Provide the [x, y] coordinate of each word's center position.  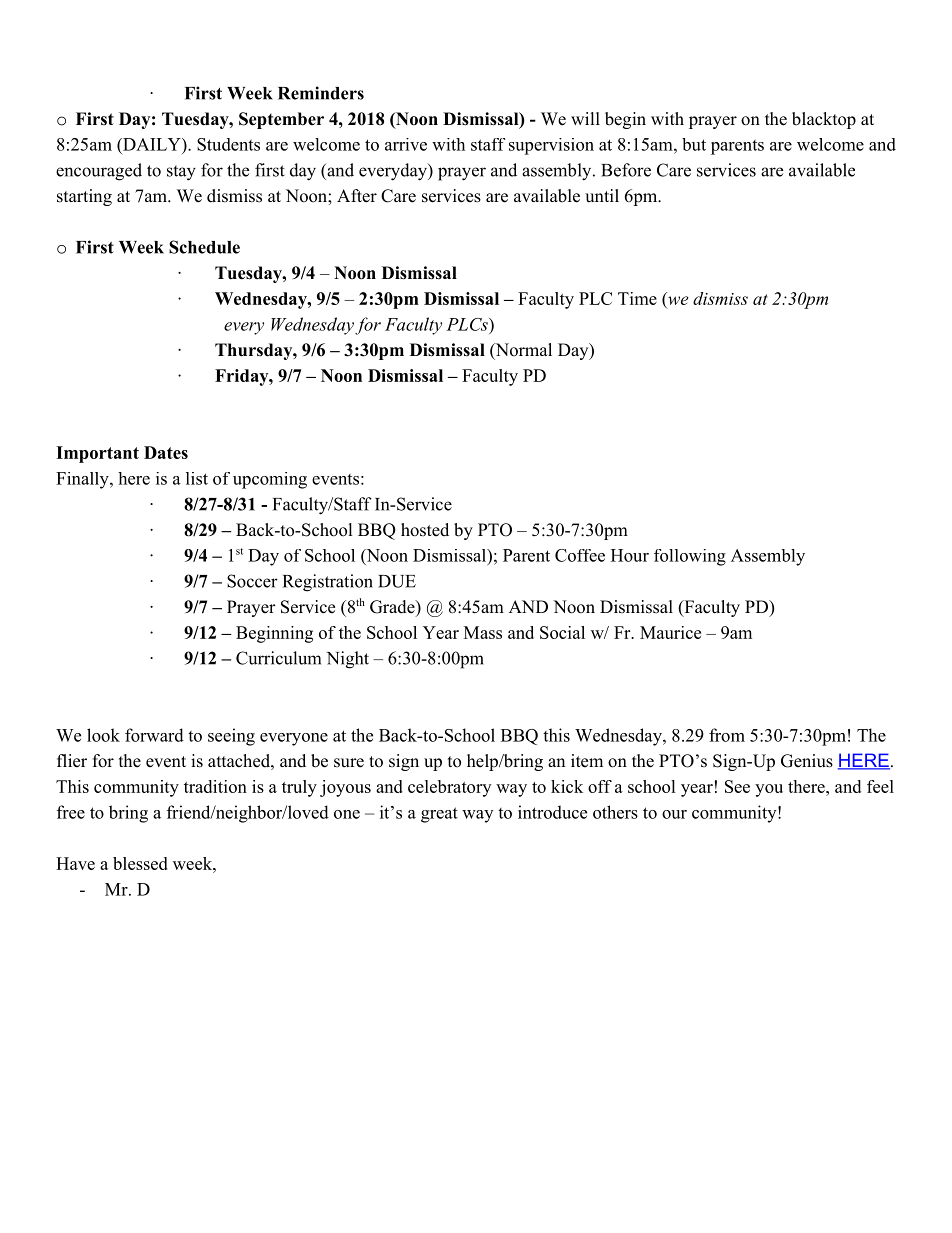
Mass [483, 632]
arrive [406, 144]
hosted [425, 530]
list [197, 478]
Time [637, 298]
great [439, 815]
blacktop [824, 120]
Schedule [204, 247]
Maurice [670, 632]
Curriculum [278, 658]
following [690, 557]
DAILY [152, 144]
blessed [140, 863]
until [602, 196]
